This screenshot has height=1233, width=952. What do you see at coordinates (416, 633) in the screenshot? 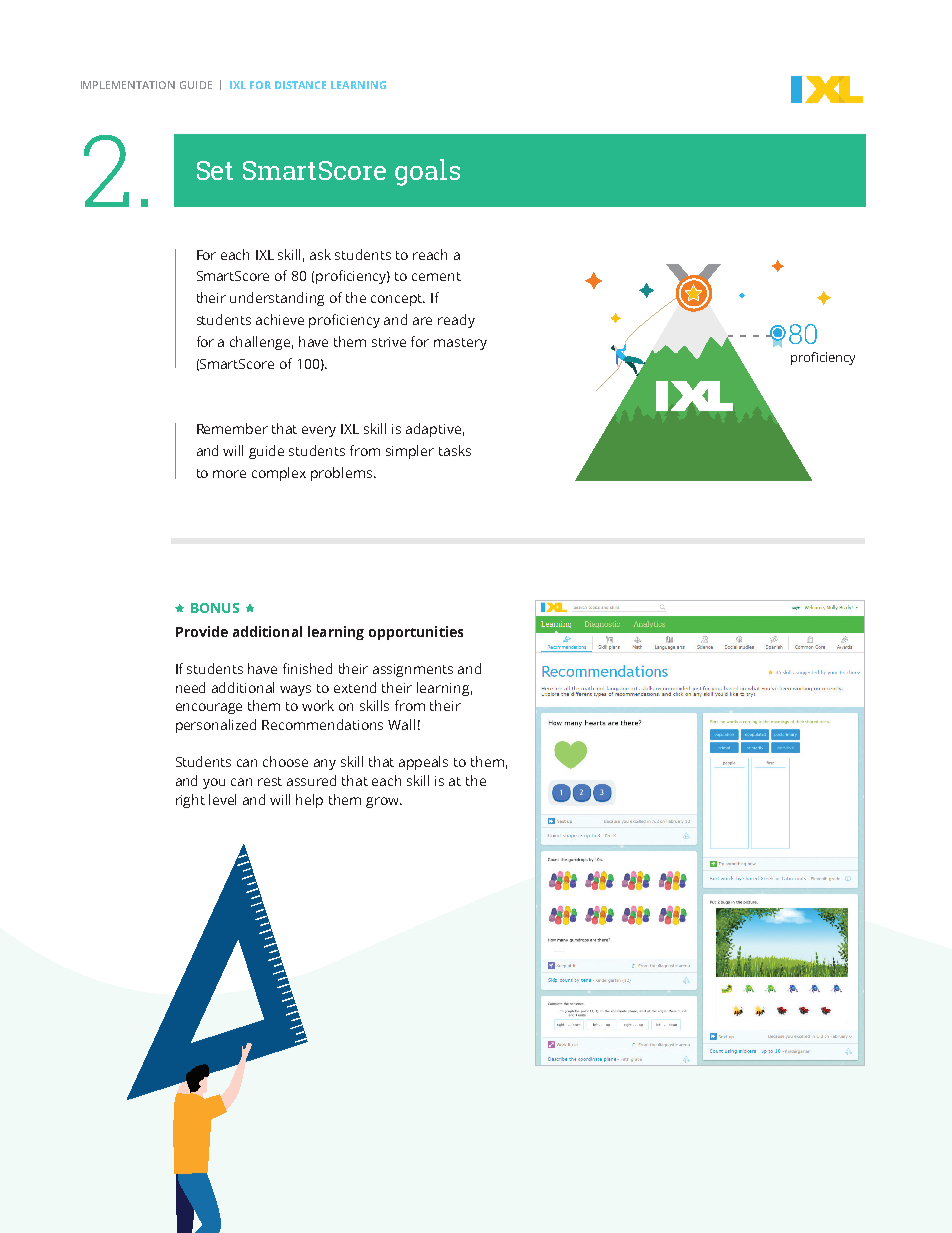
I see `opportunities` at bounding box center [416, 633].
